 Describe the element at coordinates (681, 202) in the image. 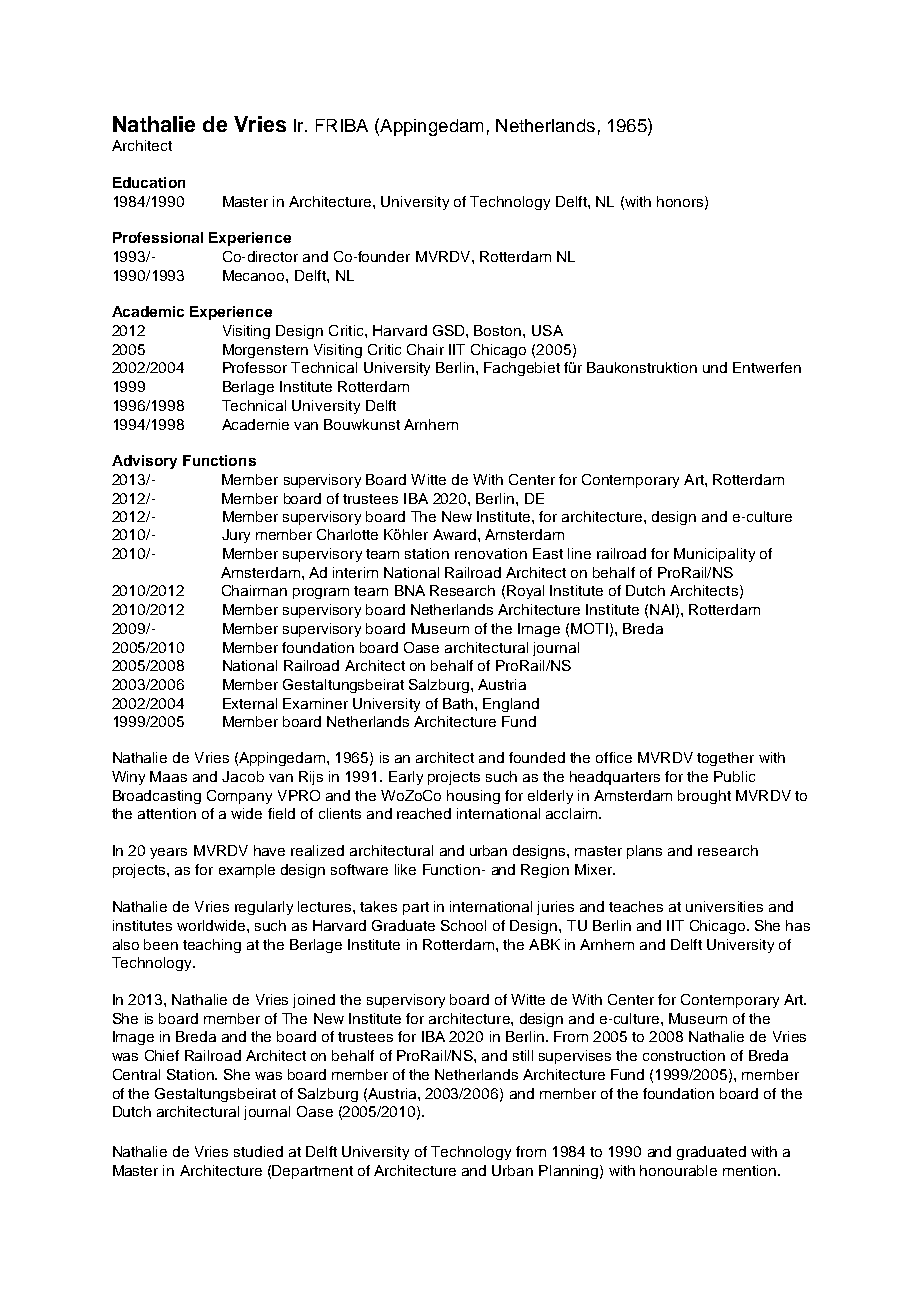

I see `honors` at that location.
